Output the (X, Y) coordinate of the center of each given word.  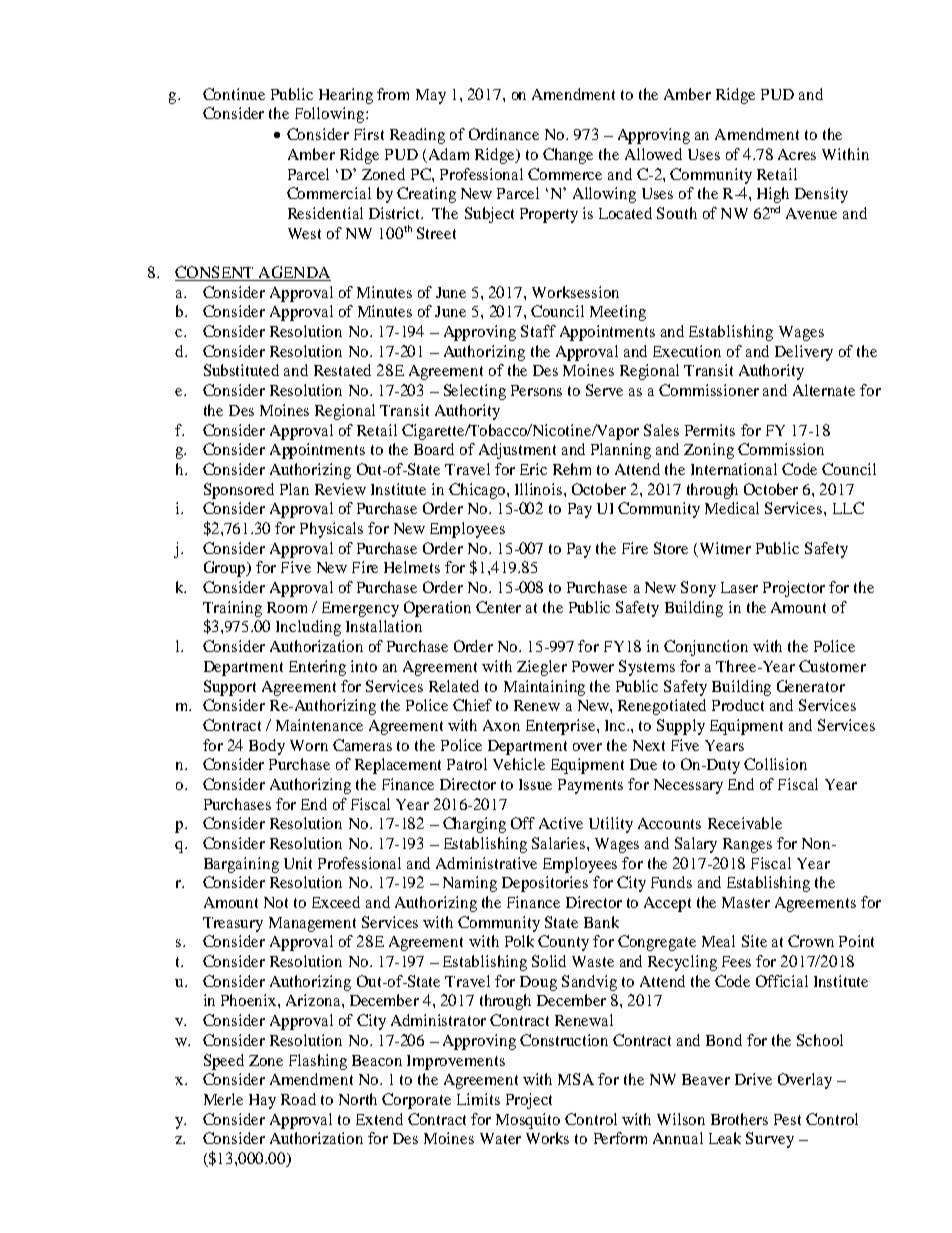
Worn (309, 745)
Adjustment (517, 451)
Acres (797, 154)
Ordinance (504, 134)
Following (331, 115)
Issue (535, 784)
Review (340, 489)
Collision (775, 764)
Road (298, 1099)
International (734, 469)
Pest (787, 1119)
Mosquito (528, 1121)
